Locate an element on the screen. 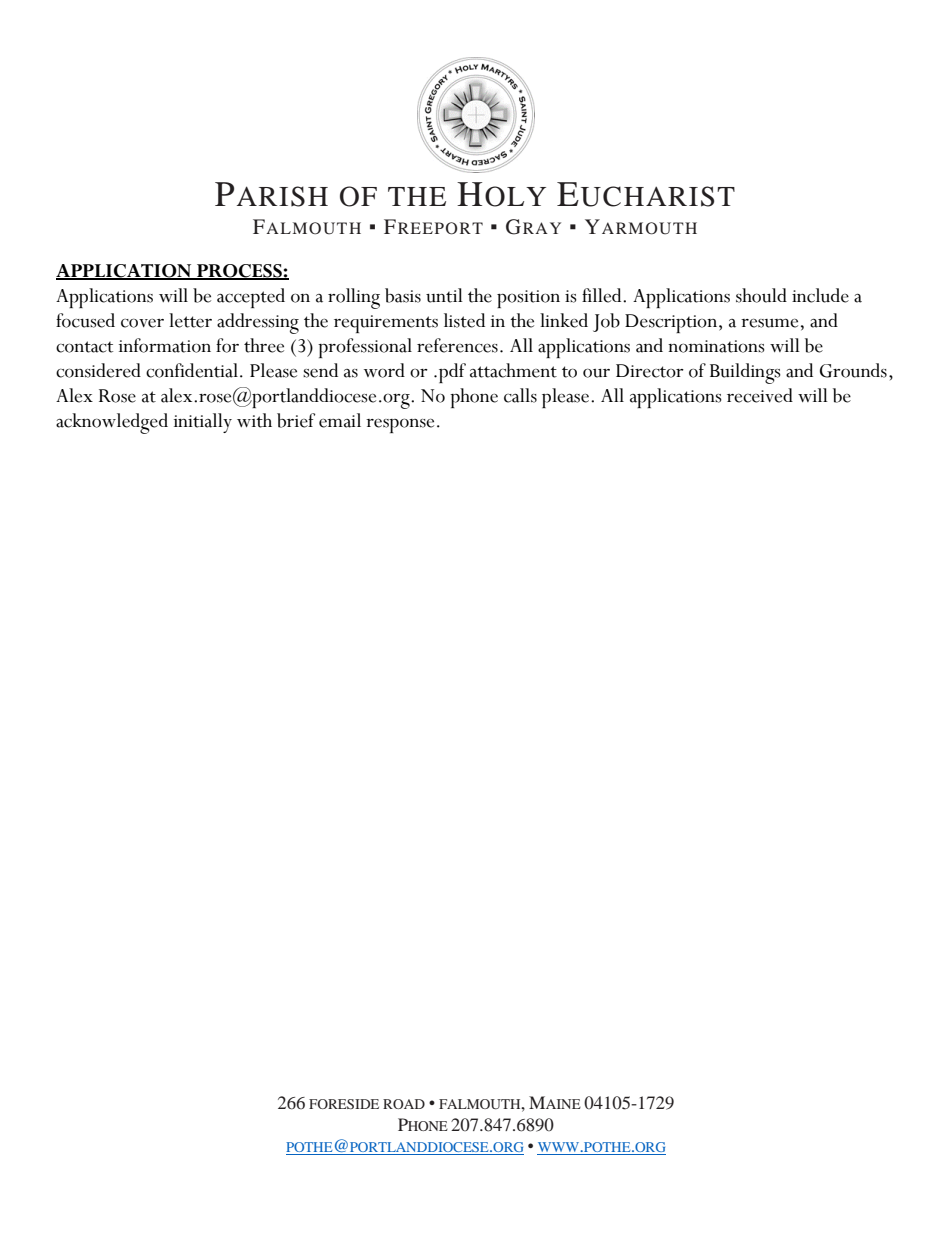  email is located at coordinates (340, 420).
